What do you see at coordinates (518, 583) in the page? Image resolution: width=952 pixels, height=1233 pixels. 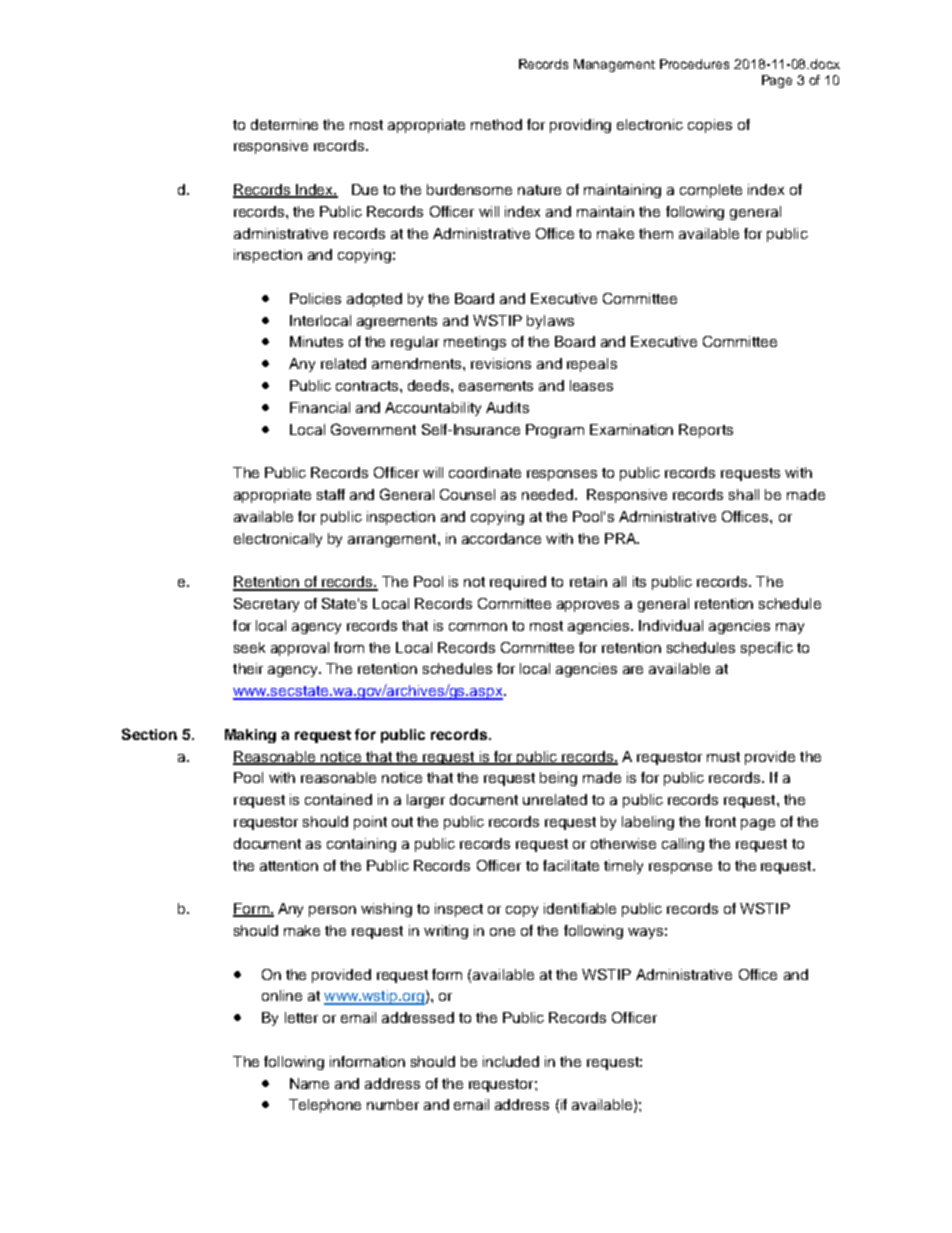 I see `required` at bounding box center [518, 583].
